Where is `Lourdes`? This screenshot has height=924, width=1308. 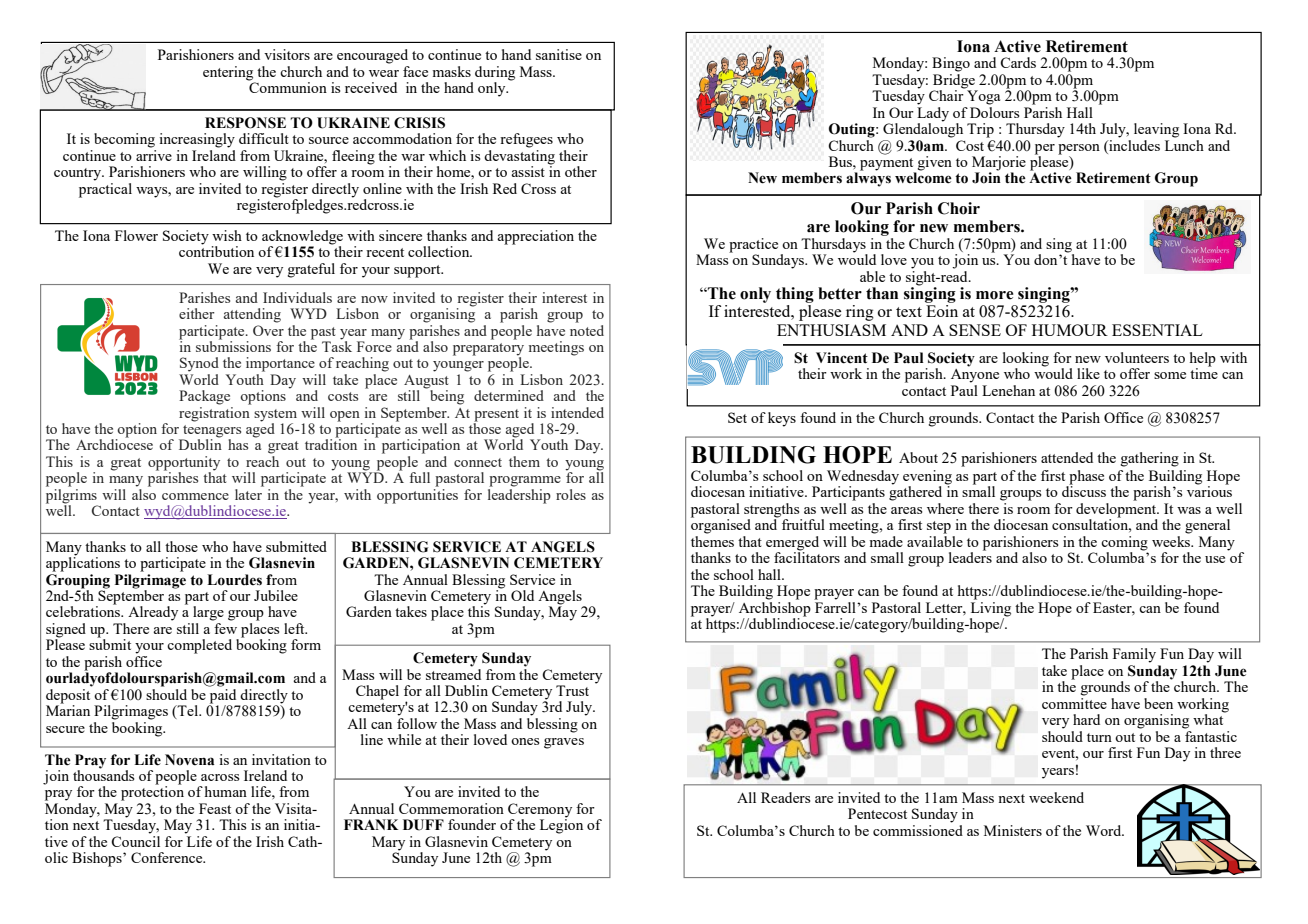
Lourdes is located at coordinates (234, 580).
